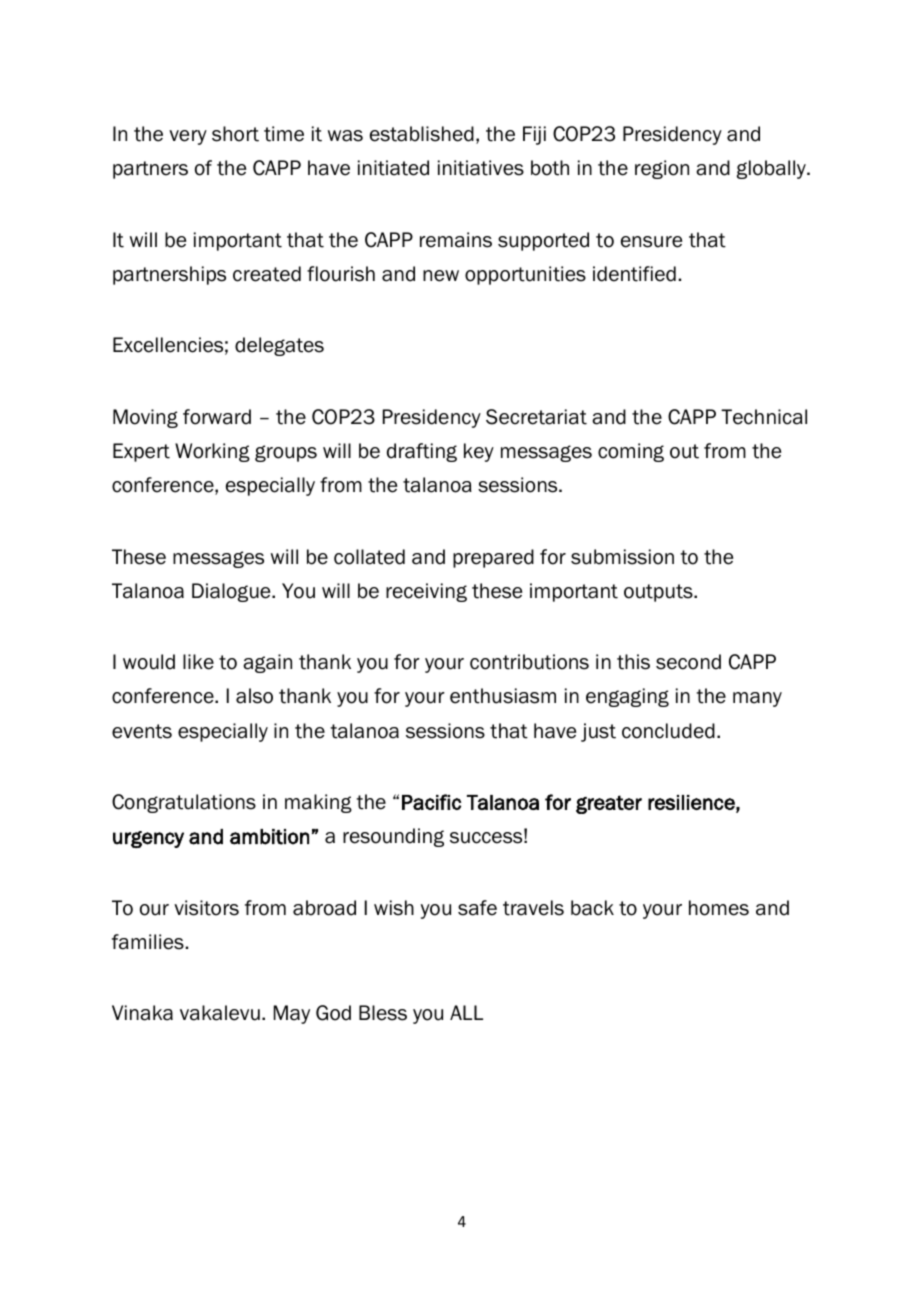 This document has height=1308, width=924. What do you see at coordinates (609, 804) in the document?
I see `greater` at bounding box center [609, 804].
